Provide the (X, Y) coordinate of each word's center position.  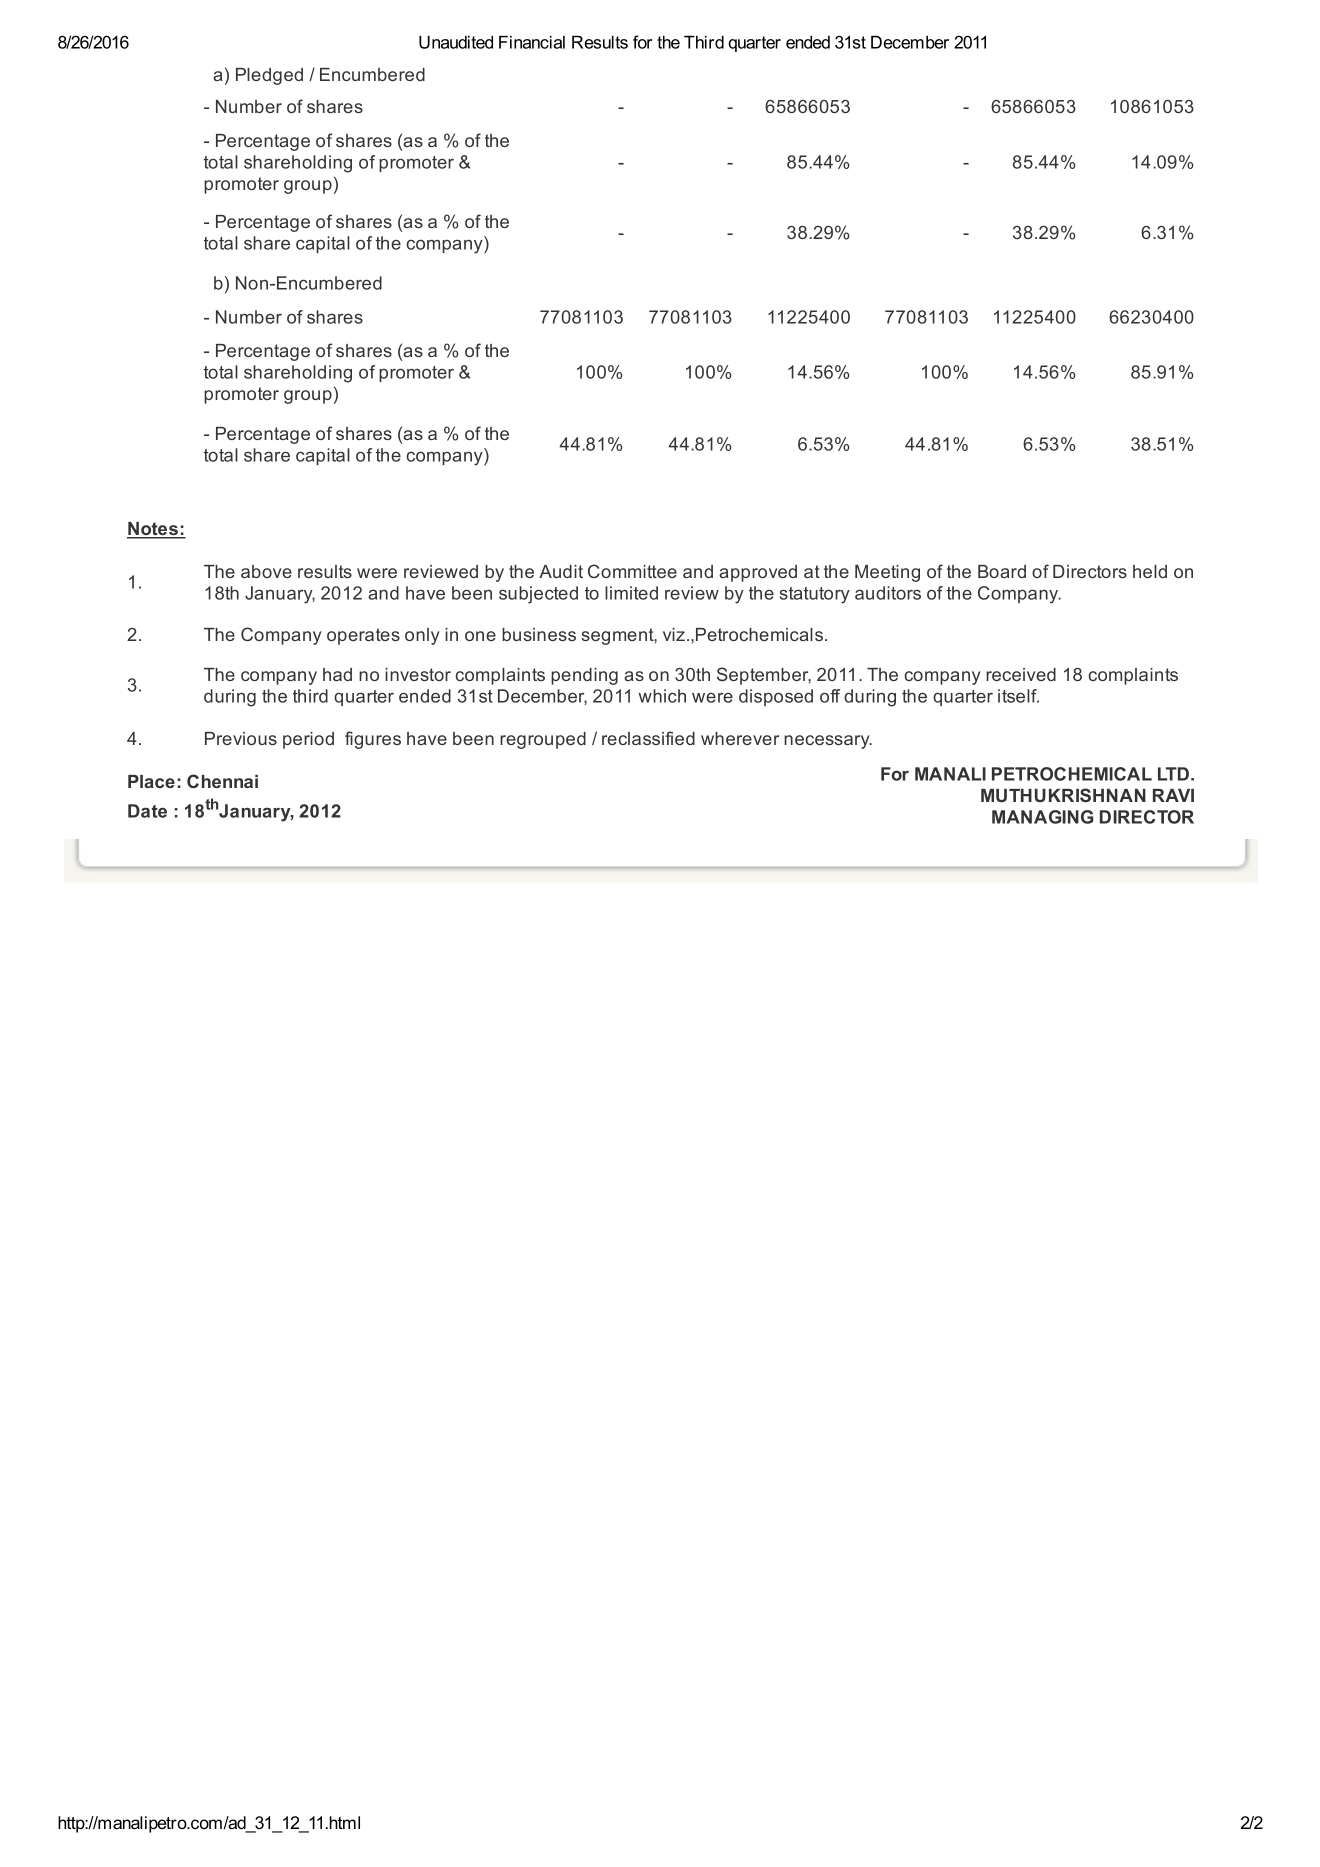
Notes (153, 530)
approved (758, 573)
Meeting (887, 573)
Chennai (222, 781)
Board (1002, 571)
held (1150, 571)
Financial (532, 42)
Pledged (269, 76)
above (266, 571)
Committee (632, 571)
